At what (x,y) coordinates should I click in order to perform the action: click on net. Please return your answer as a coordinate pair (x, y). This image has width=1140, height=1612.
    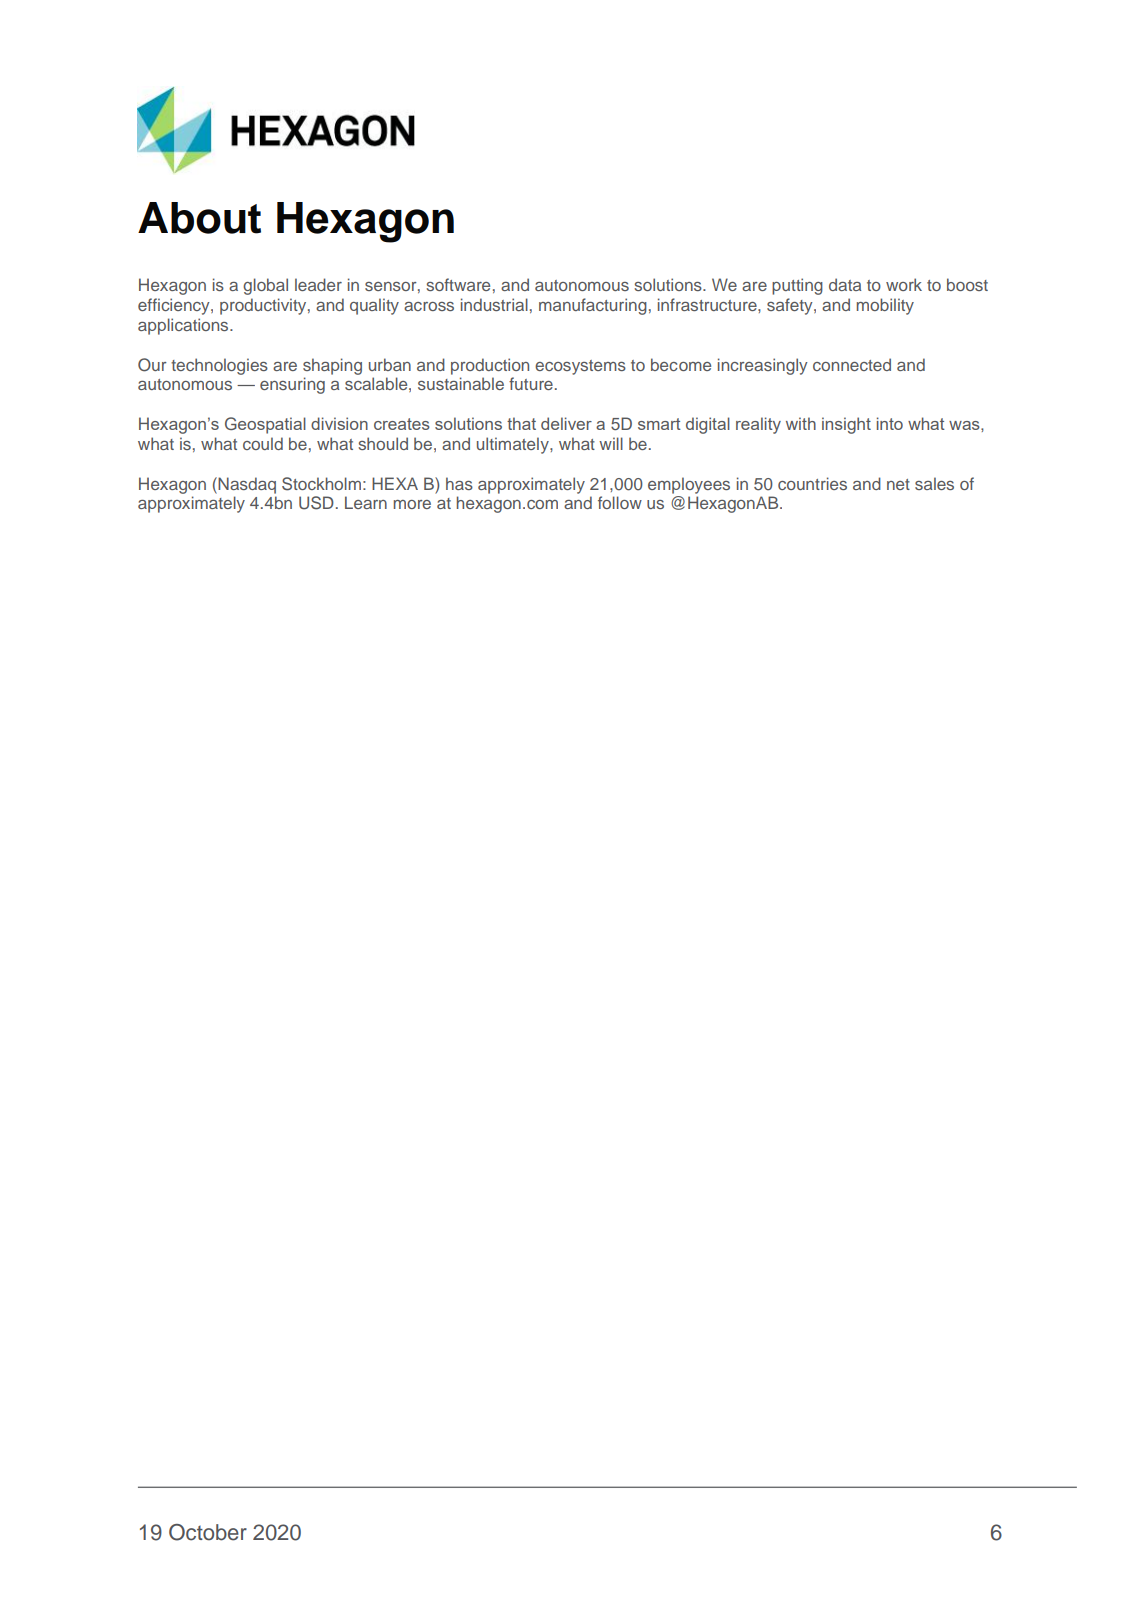
    Looking at the image, I should click on (898, 484).
